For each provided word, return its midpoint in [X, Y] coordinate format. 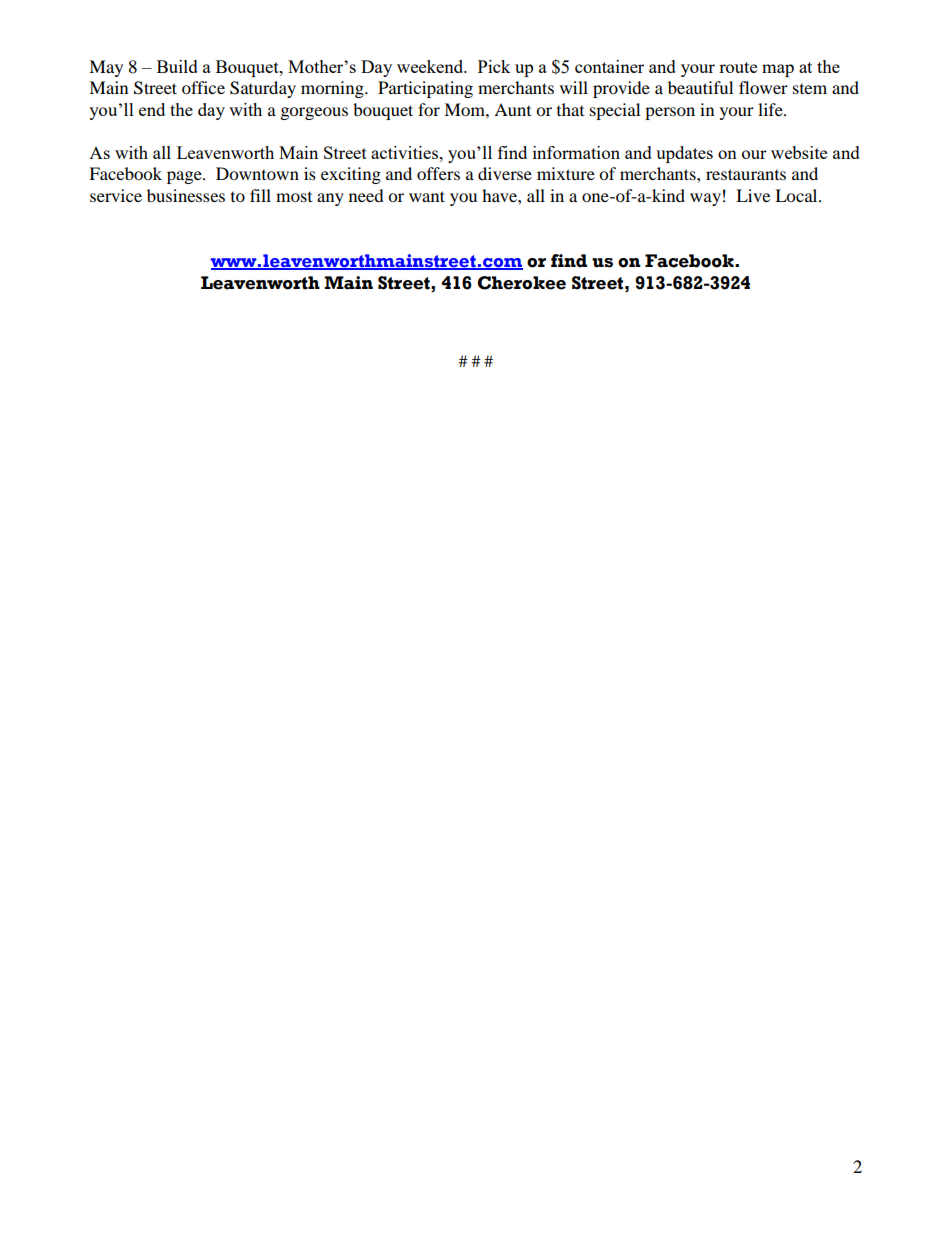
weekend [431, 66]
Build [177, 66]
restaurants [746, 174]
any [330, 199]
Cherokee [522, 283]
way [705, 199]
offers [438, 173]
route [738, 67]
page [185, 177]
